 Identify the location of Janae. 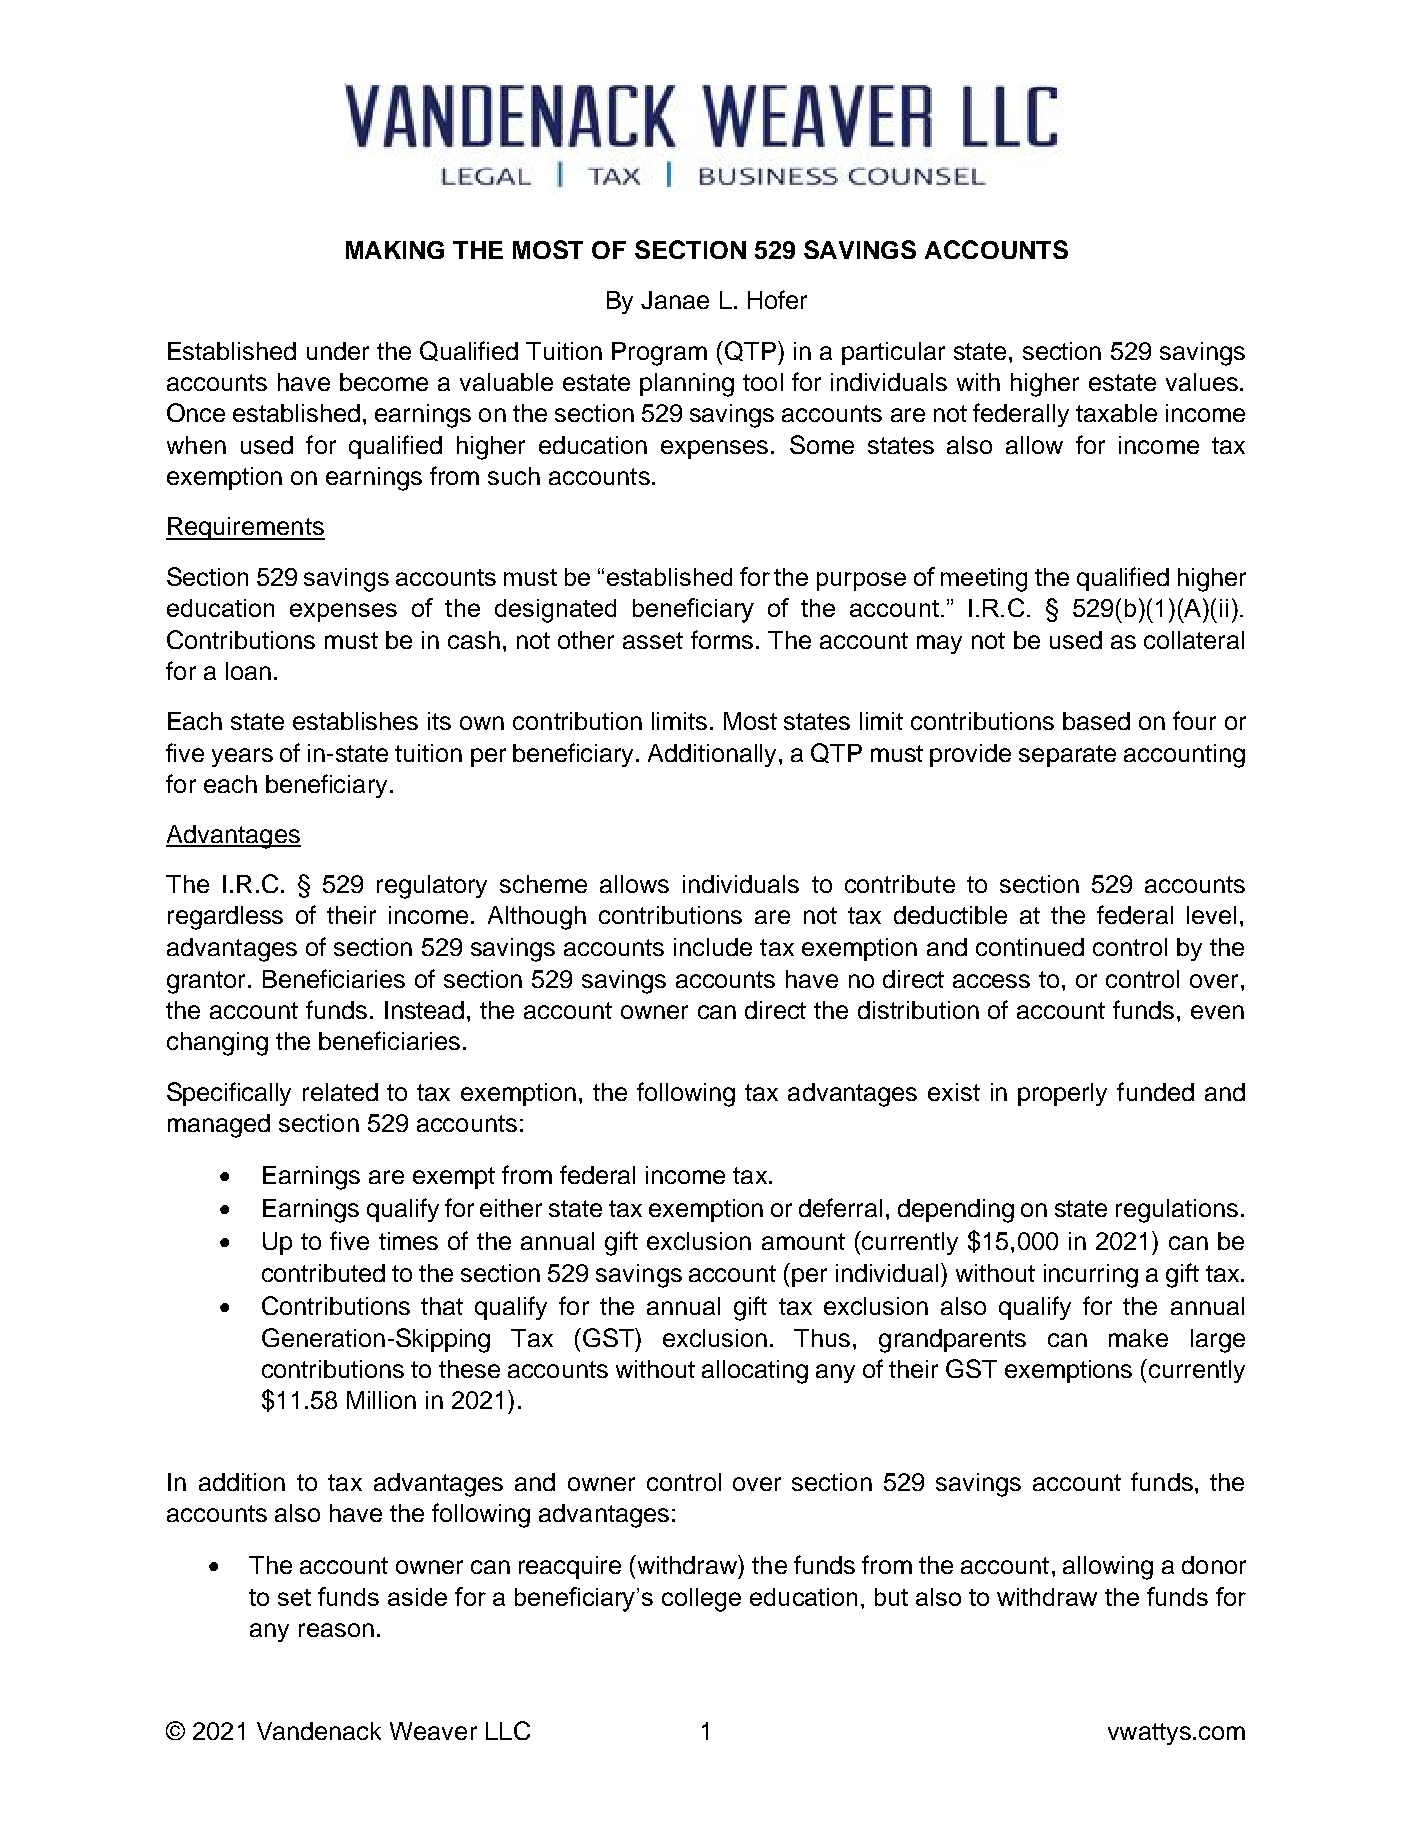
(675, 300).
